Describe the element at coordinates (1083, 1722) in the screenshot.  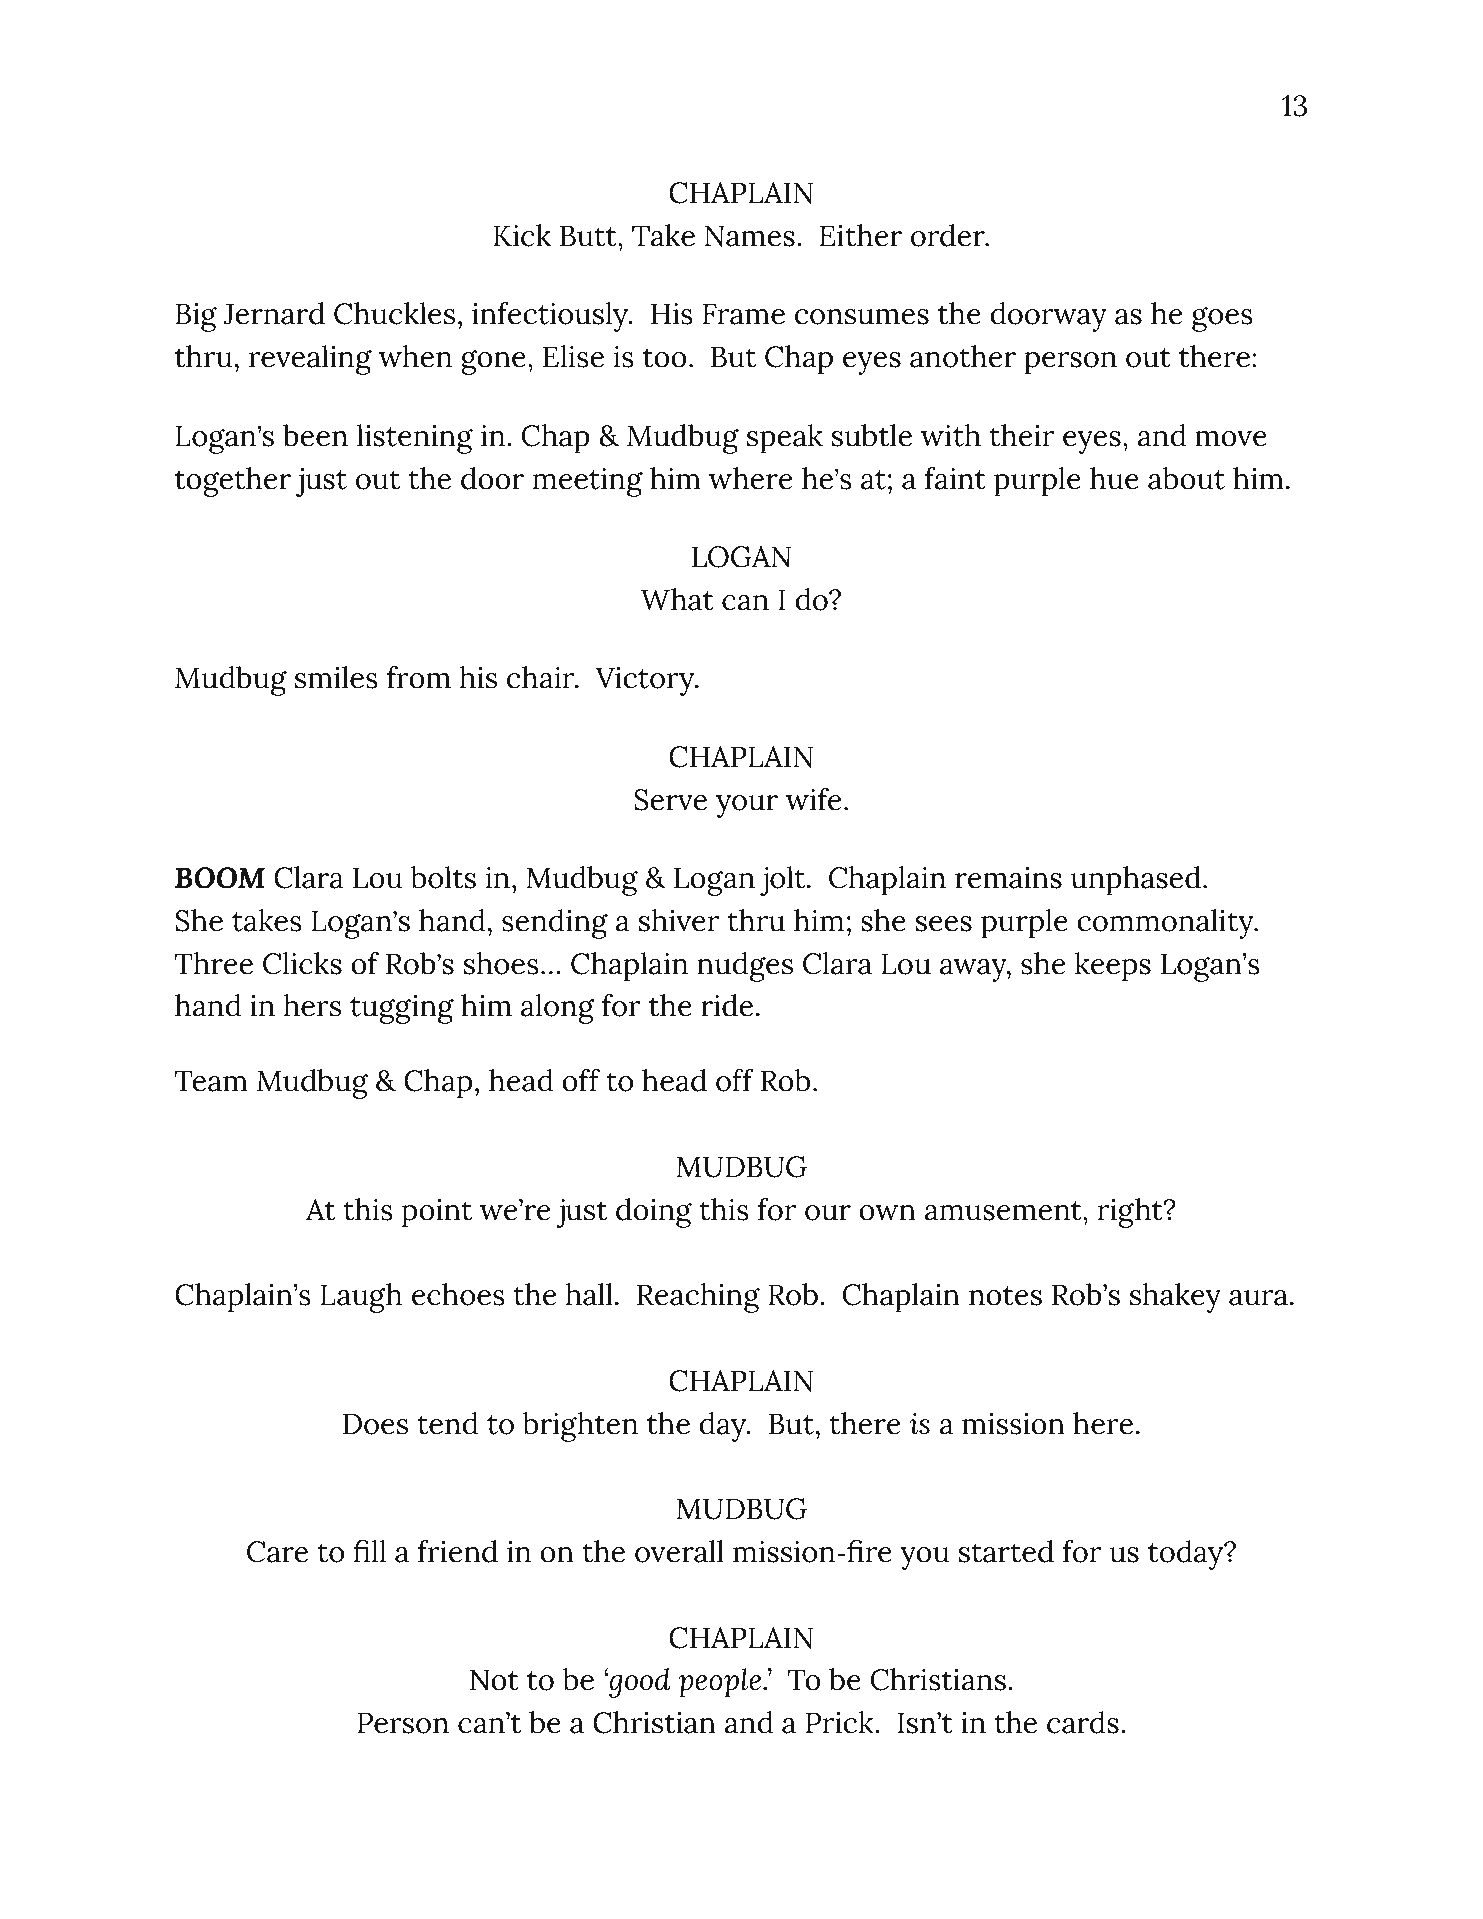
I see `cards` at that location.
